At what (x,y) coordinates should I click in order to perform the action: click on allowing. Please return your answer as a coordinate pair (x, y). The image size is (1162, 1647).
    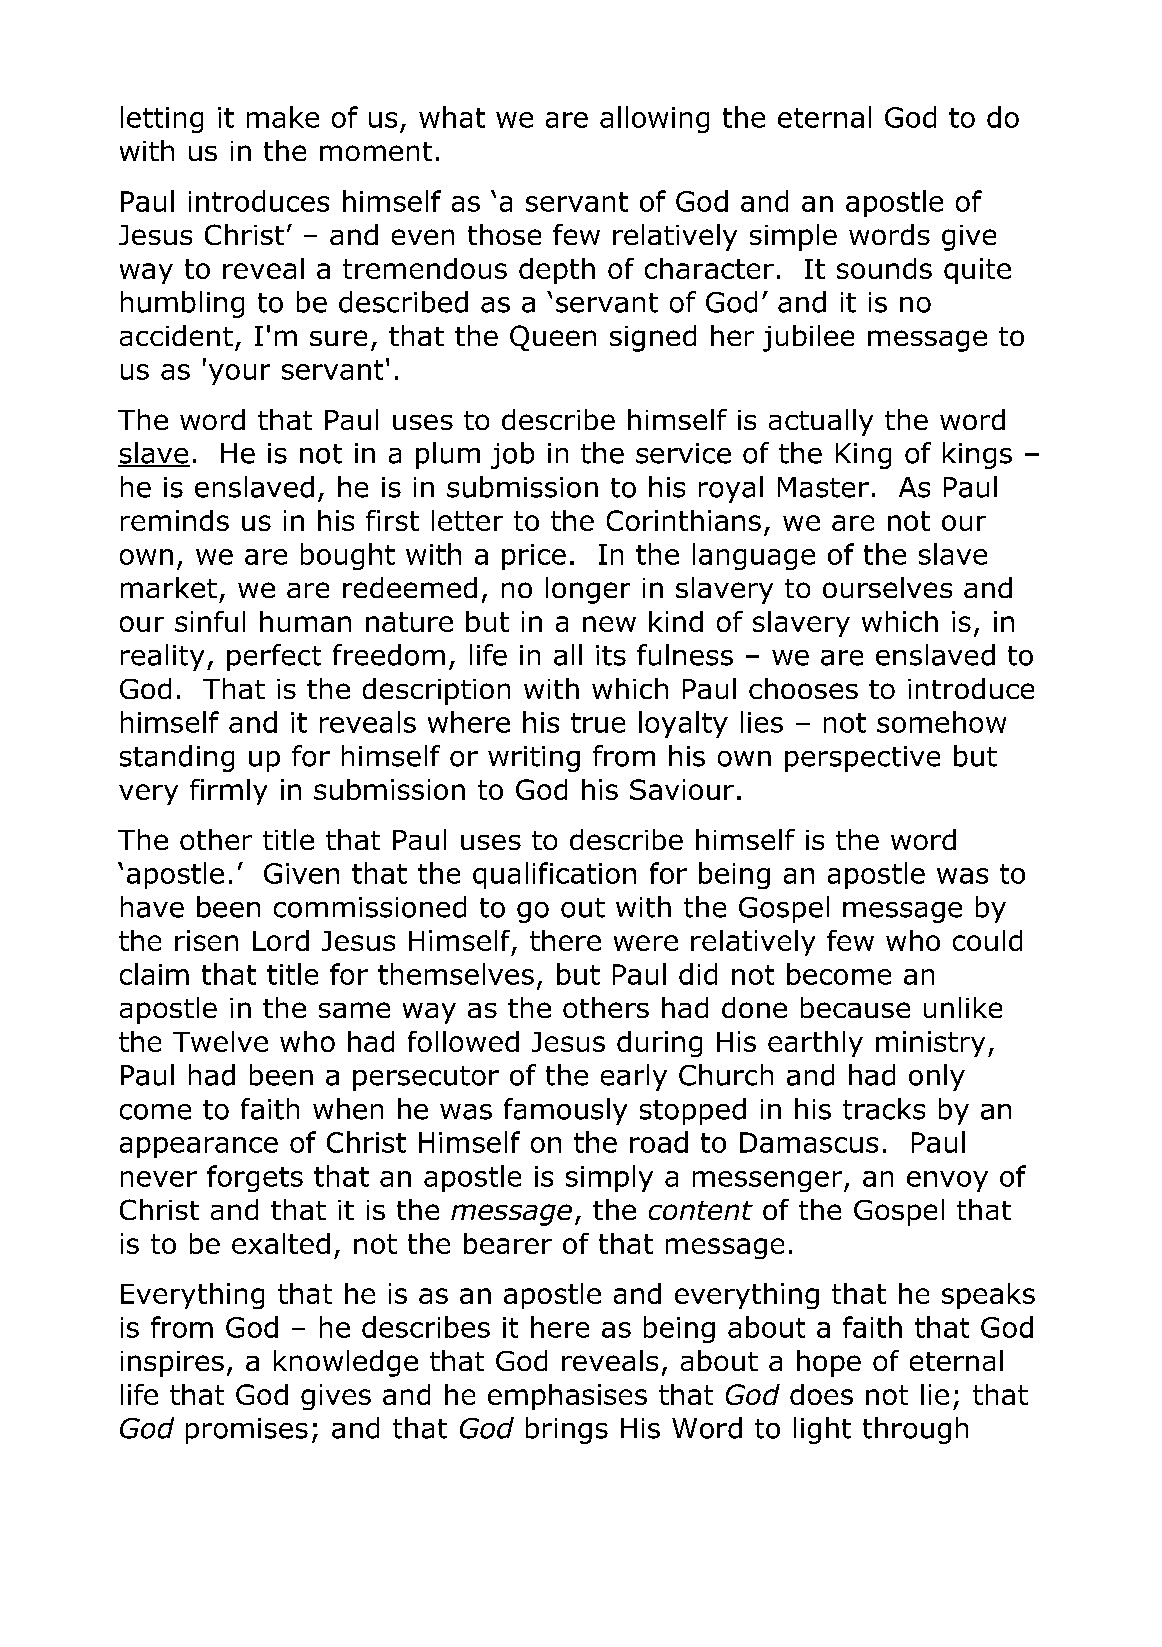
    Looking at the image, I should click on (654, 119).
